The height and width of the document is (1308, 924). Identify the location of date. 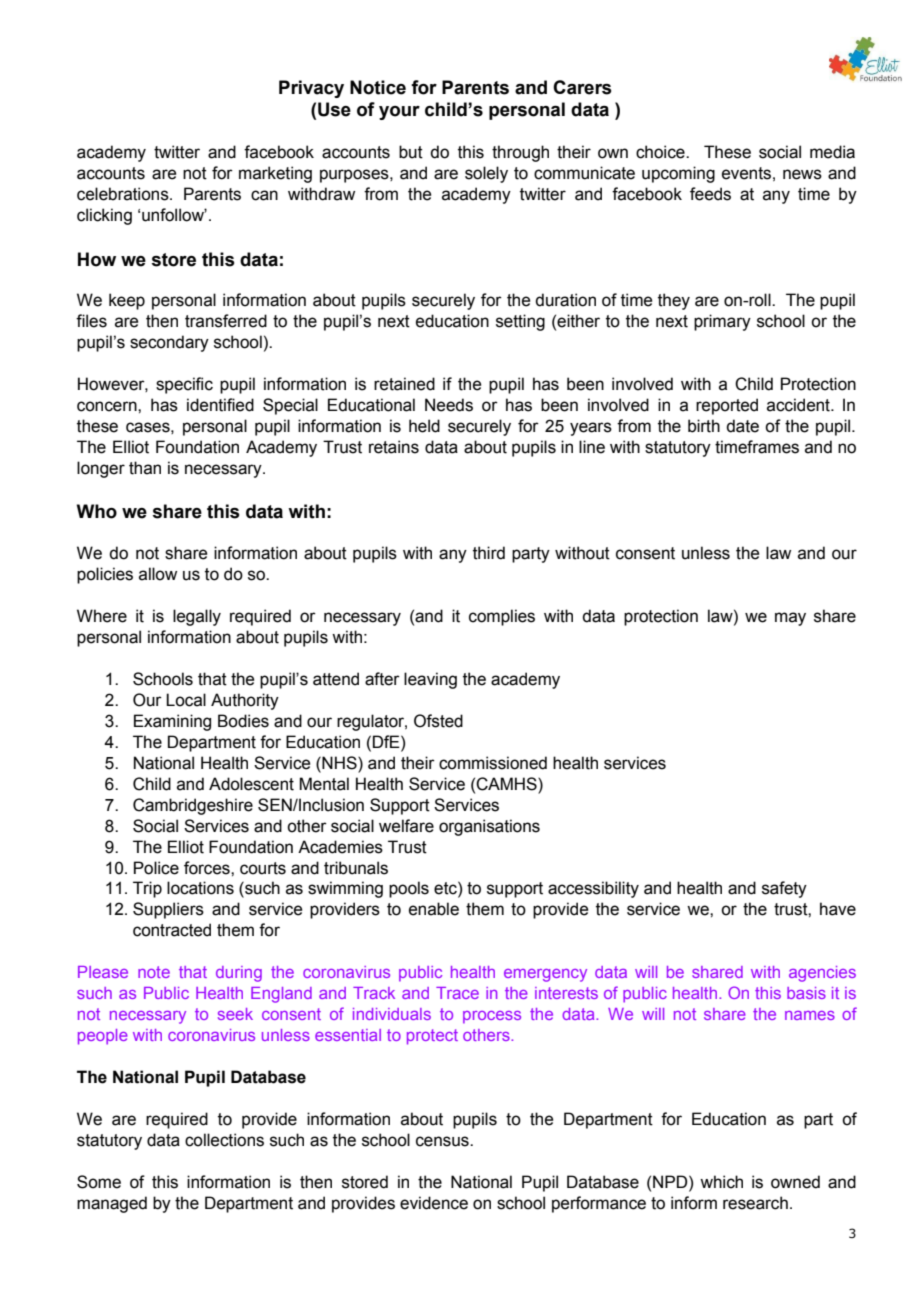
(742, 426).
